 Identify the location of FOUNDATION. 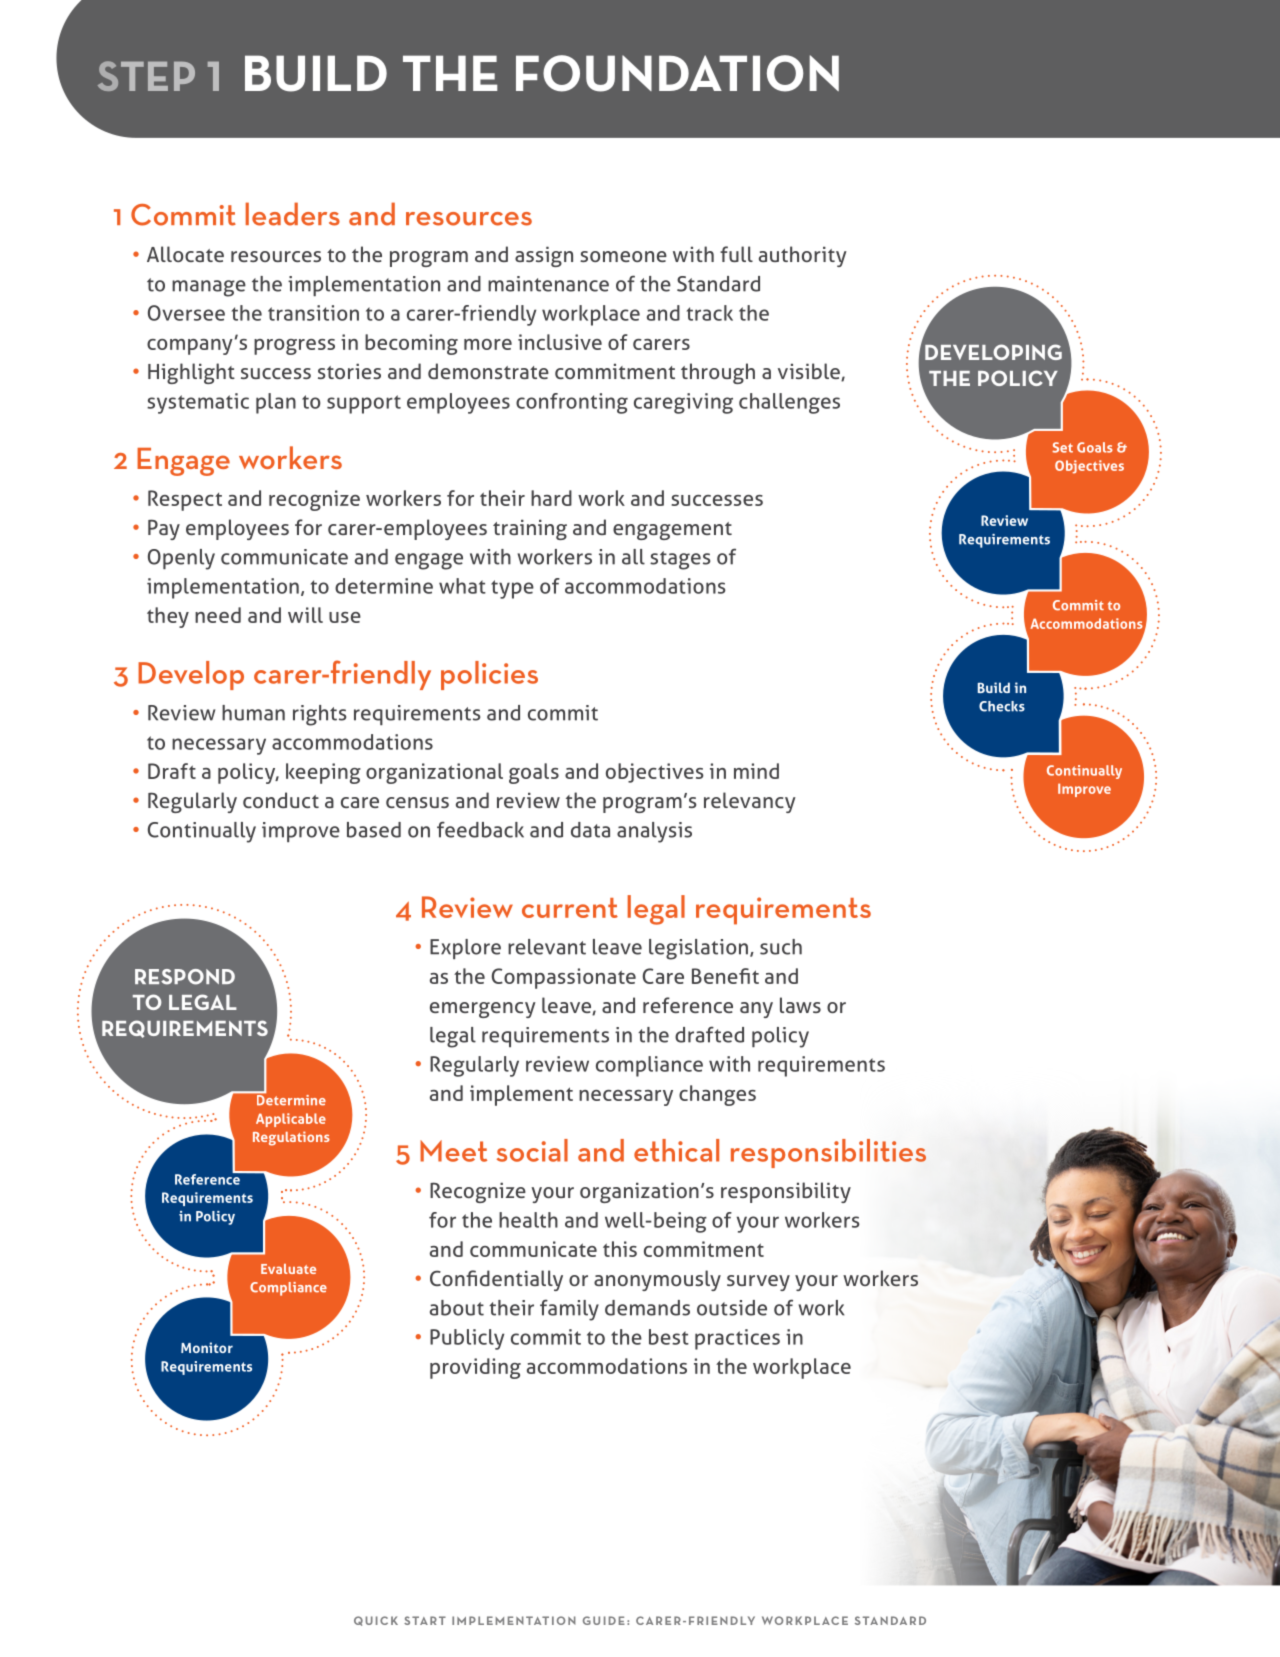
(677, 73).
